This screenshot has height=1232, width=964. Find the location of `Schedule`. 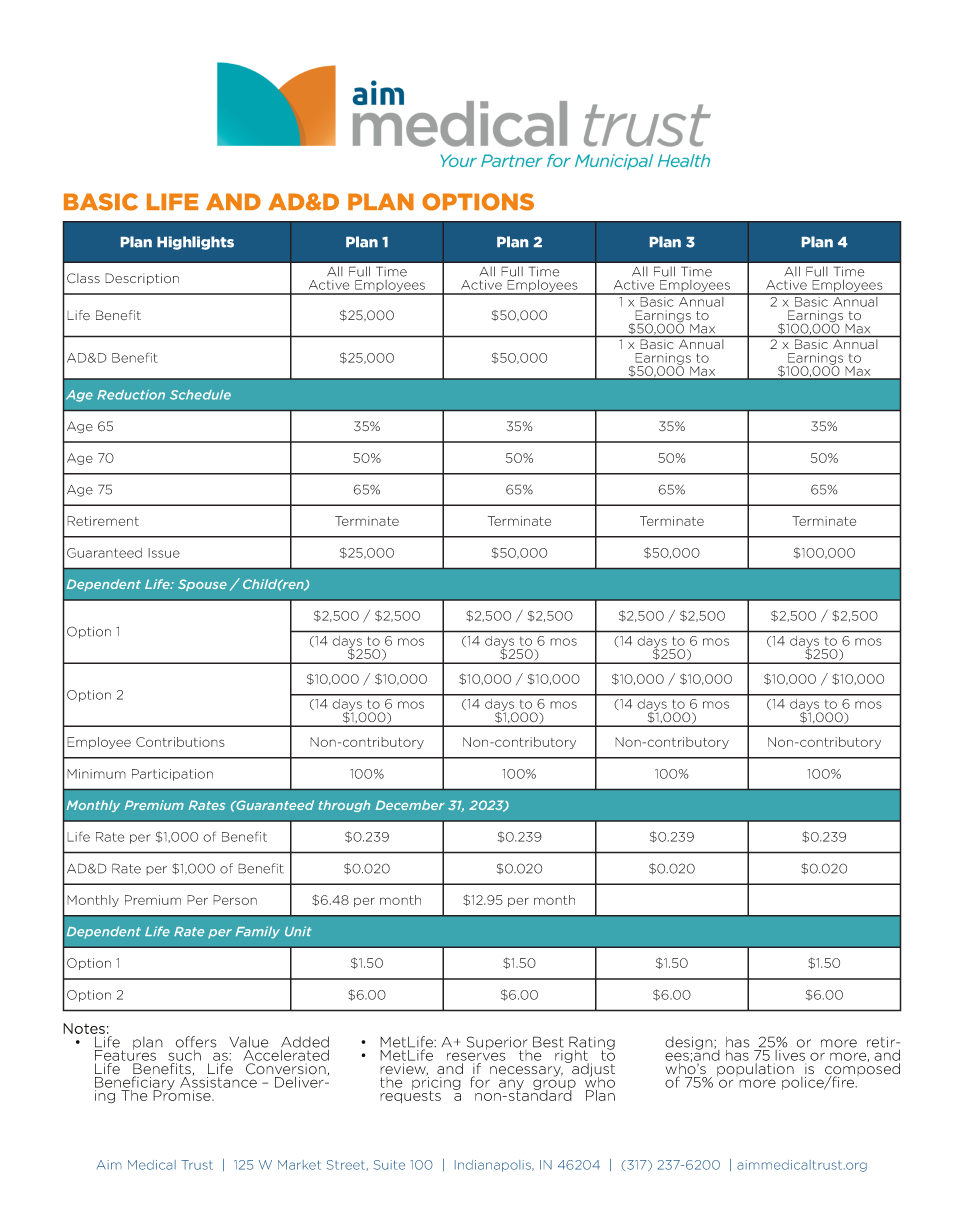

Schedule is located at coordinates (200, 395).
